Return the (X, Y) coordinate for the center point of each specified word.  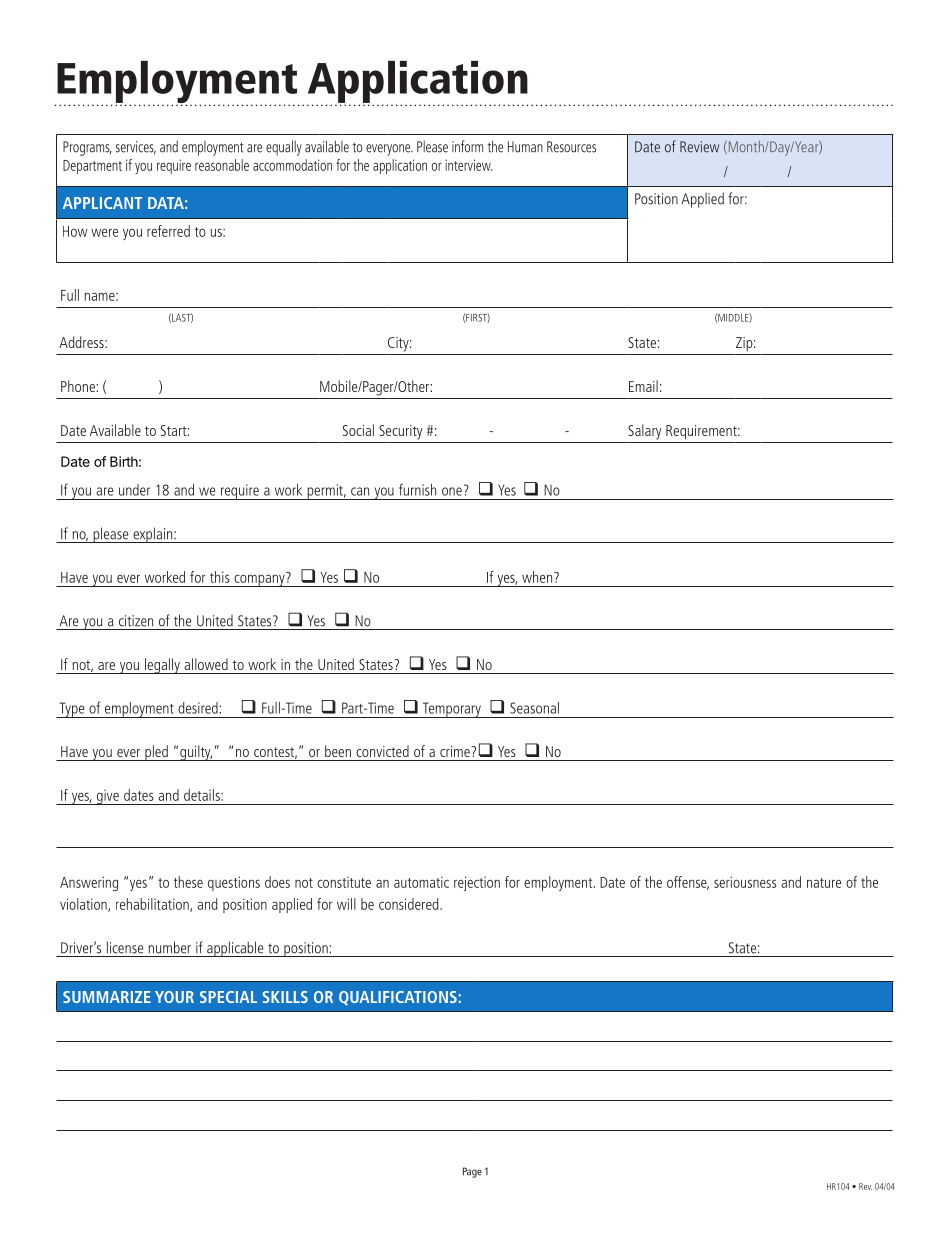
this (220, 577)
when (538, 577)
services (136, 148)
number (169, 947)
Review (699, 147)
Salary (644, 432)
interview (468, 165)
